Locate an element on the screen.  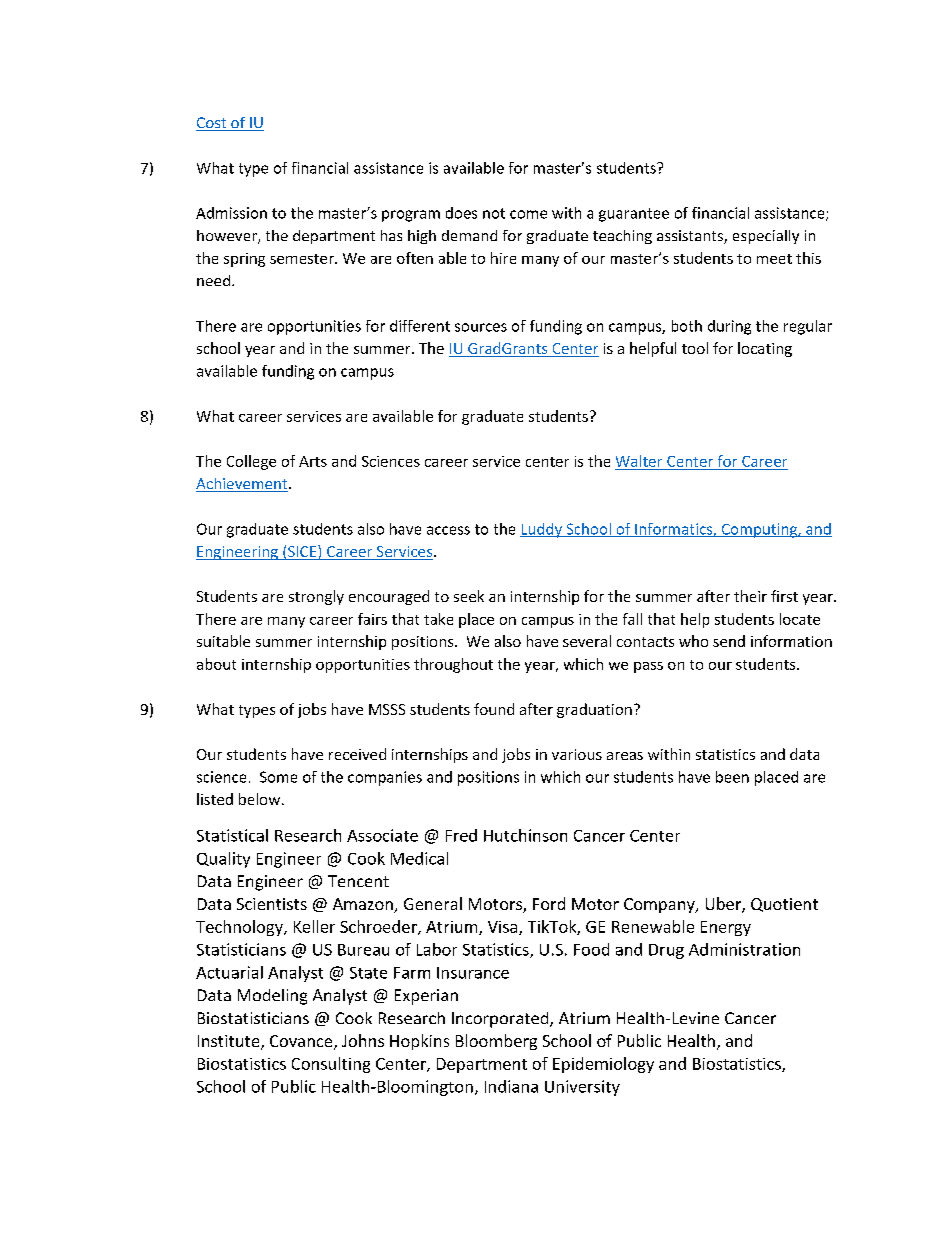
their is located at coordinates (750, 596).
